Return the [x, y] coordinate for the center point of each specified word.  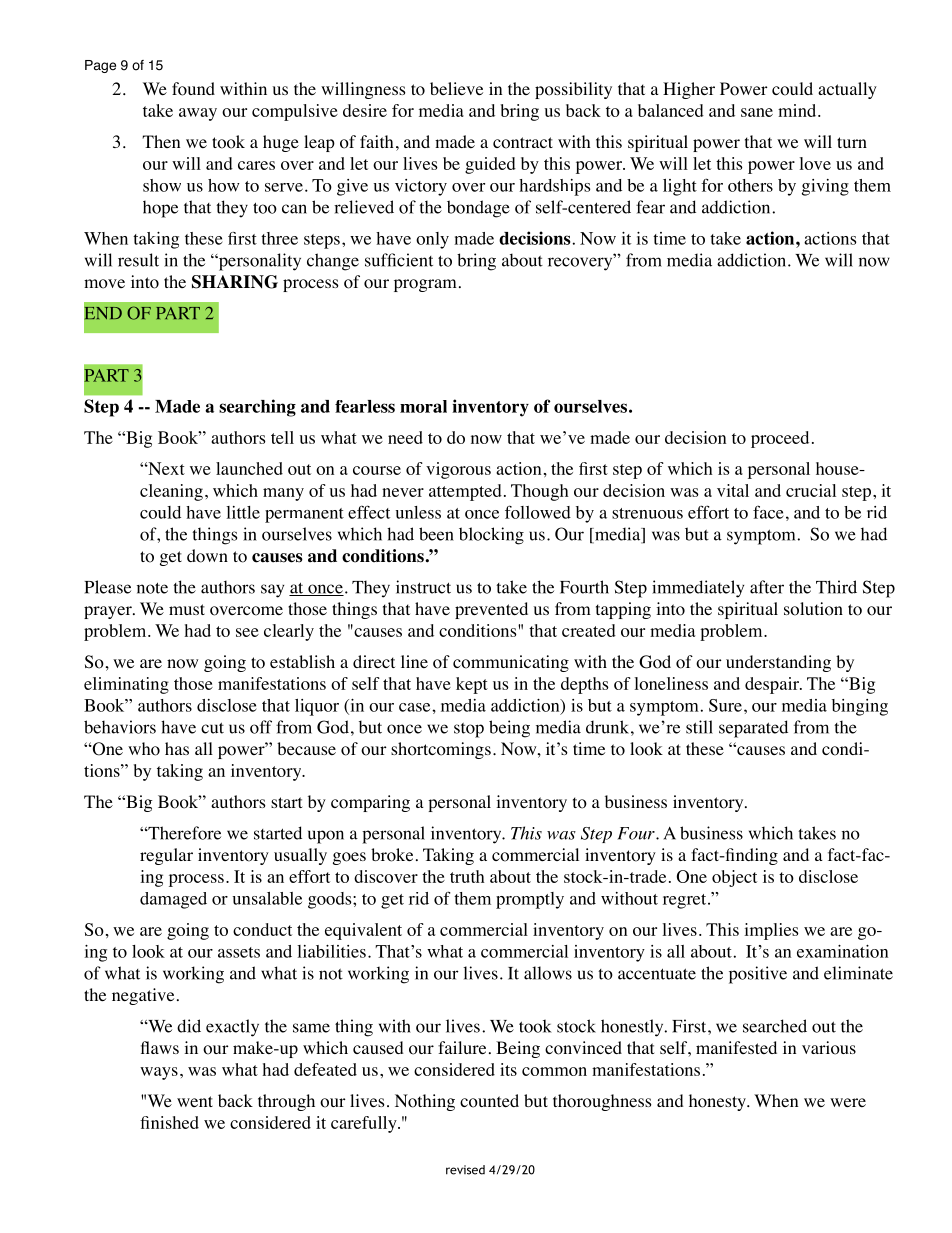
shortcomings [441, 750]
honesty [718, 1102]
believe [456, 88]
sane [757, 112]
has [177, 748]
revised [465, 1170]
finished [169, 1122]
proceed [780, 439]
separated [753, 729]
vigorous [458, 470]
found [193, 89]
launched [249, 468]
